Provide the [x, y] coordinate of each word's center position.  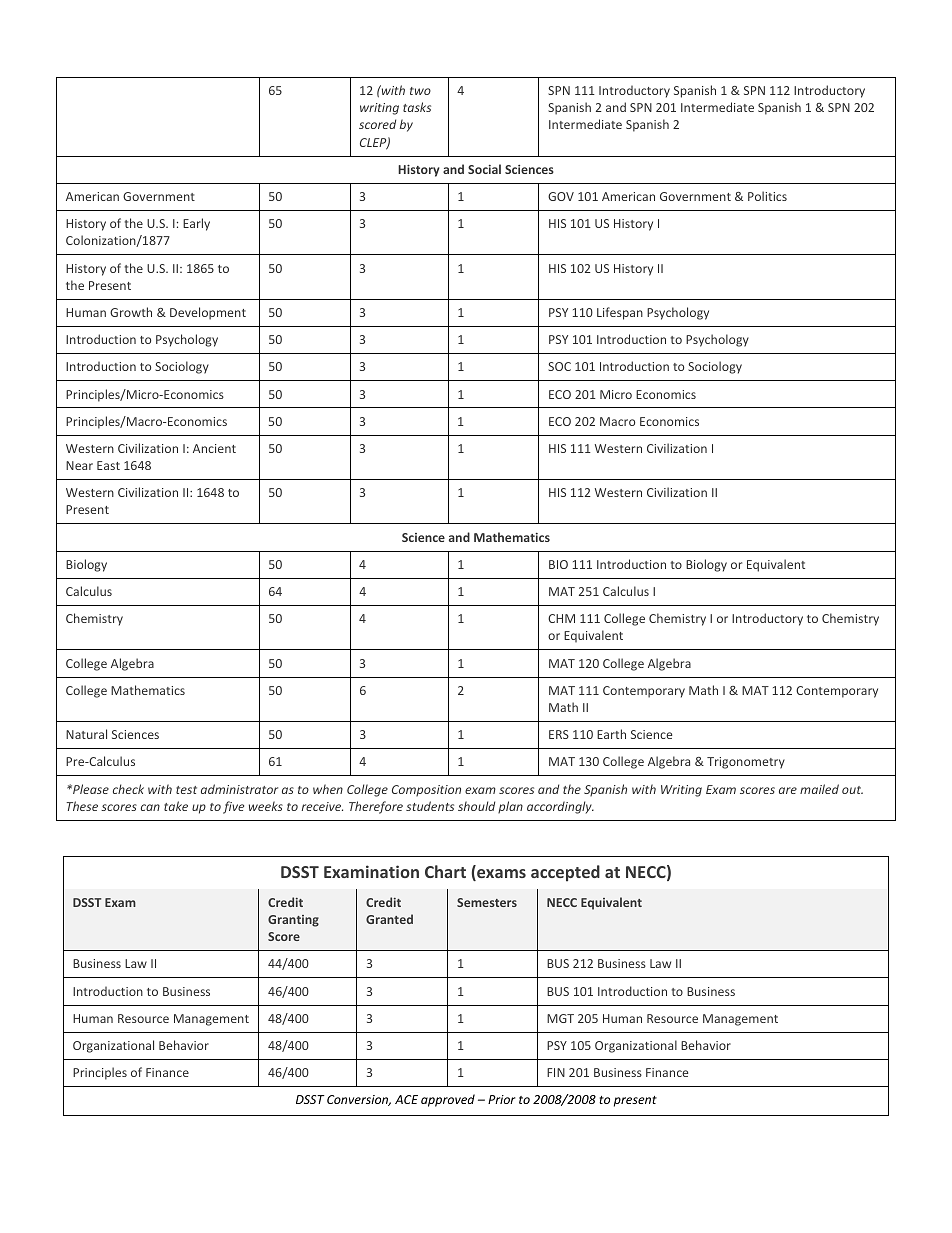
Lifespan [620, 313]
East [108, 465]
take [176, 806]
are [788, 790]
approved [448, 1100]
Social [484, 169]
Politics [767, 196]
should [476, 806]
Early [196, 224]
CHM [561, 618]
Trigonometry [746, 763]
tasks [417, 107]
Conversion [359, 1100]
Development [208, 313]
